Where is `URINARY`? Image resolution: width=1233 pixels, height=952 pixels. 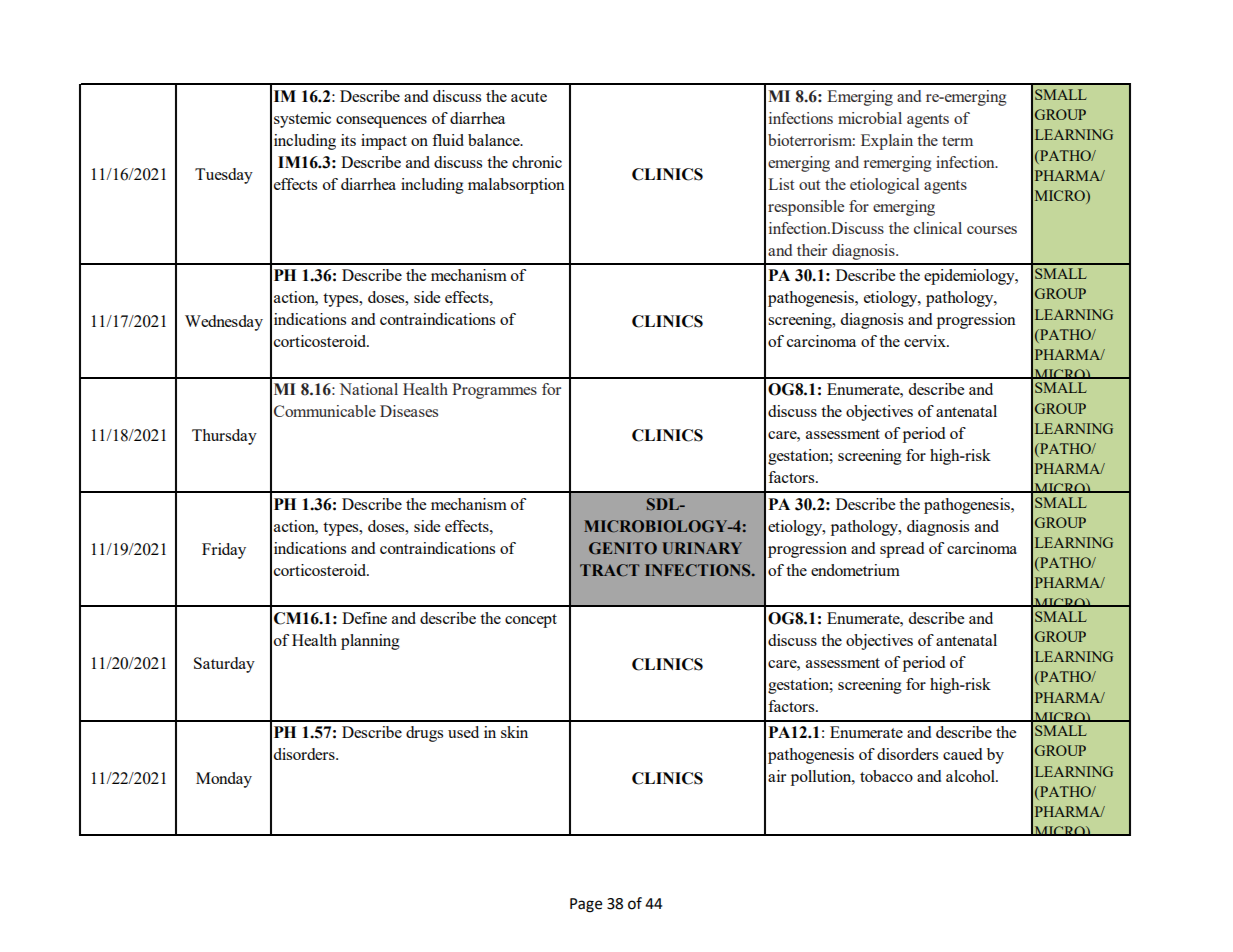 URINARY is located at coordinates (702, 548).
